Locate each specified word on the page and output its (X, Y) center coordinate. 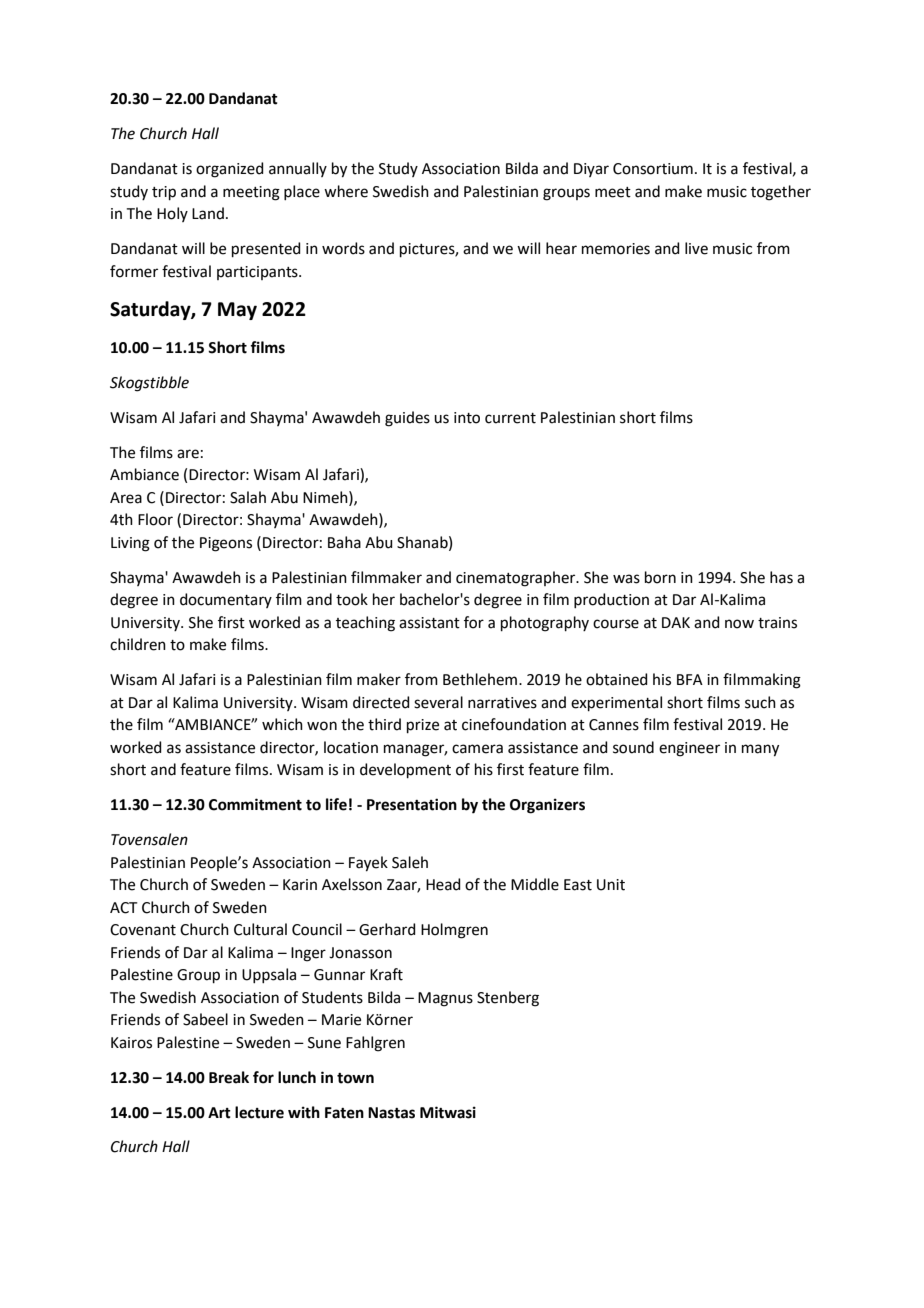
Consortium (653, 169)
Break (229, 1077)
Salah (248, 497)
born (660, 577)
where (346, 191)
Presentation (412, 804)
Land (208, 213)
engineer (689, 749)
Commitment (255, 804)
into (467, 418)
